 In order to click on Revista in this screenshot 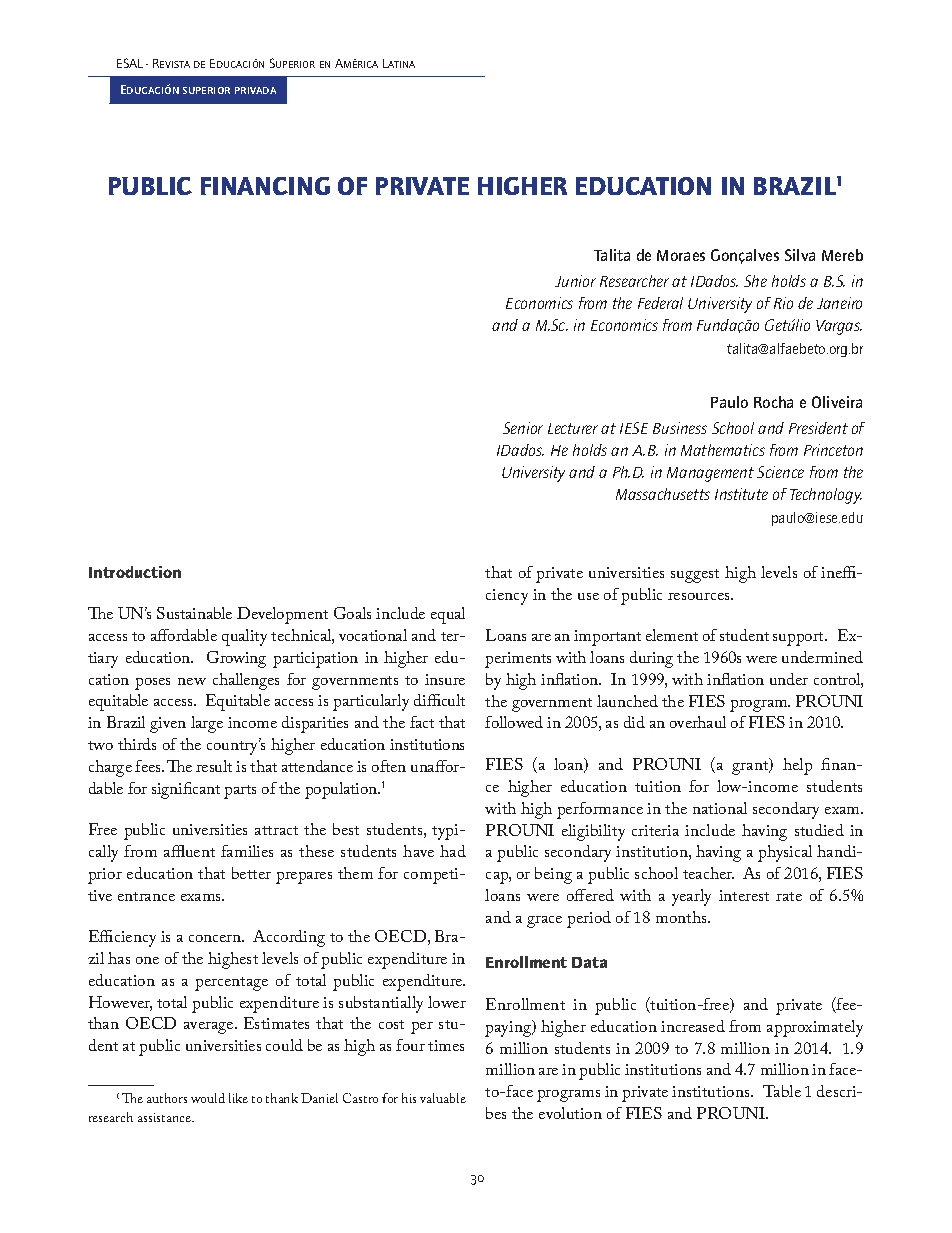, I will do `click(171, 63)`.
